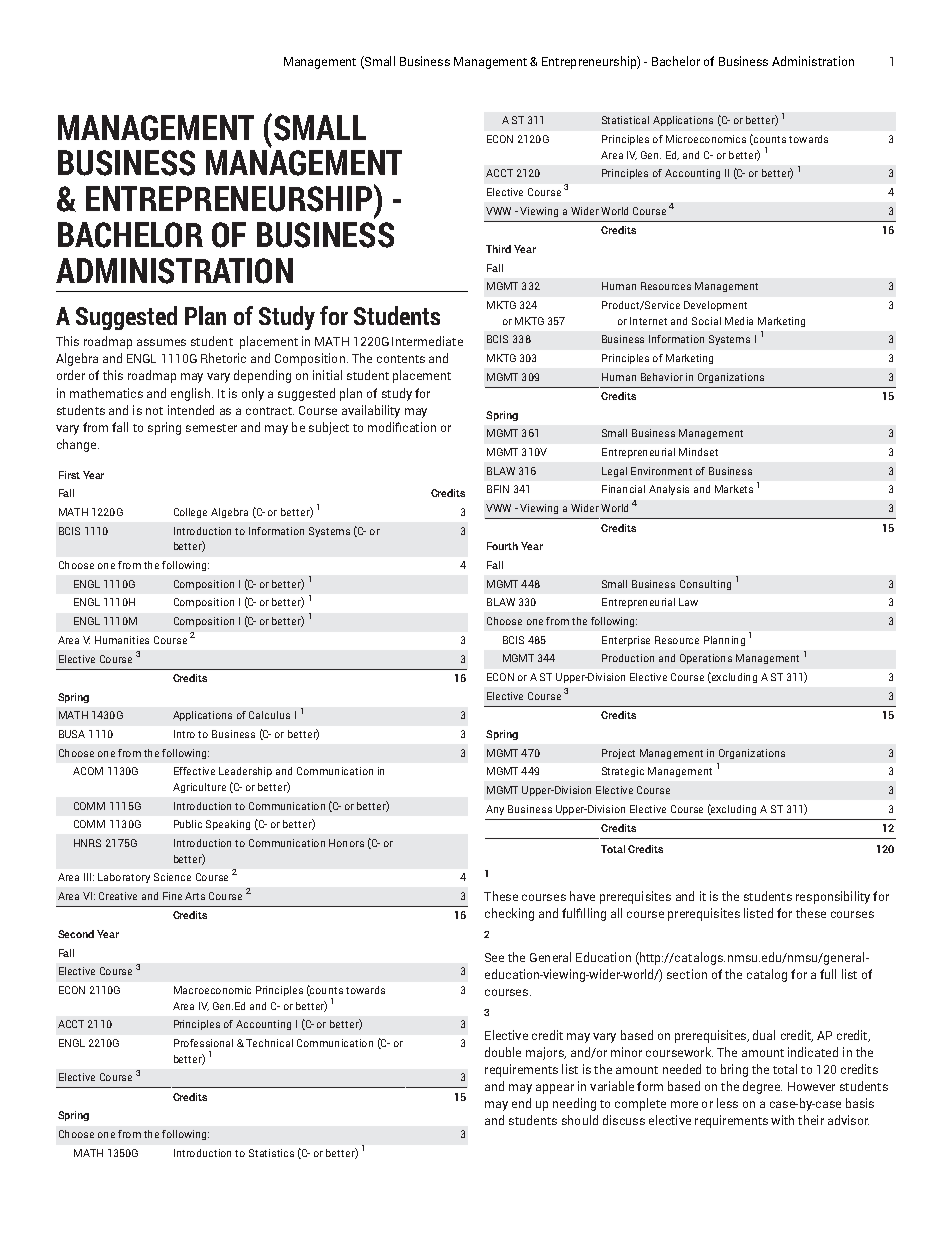 The width and height of the page is (952, 1233). What do you see at coordinates (555, 1089) in the page?
I see `appear` at bounding box center [555, 1089].
